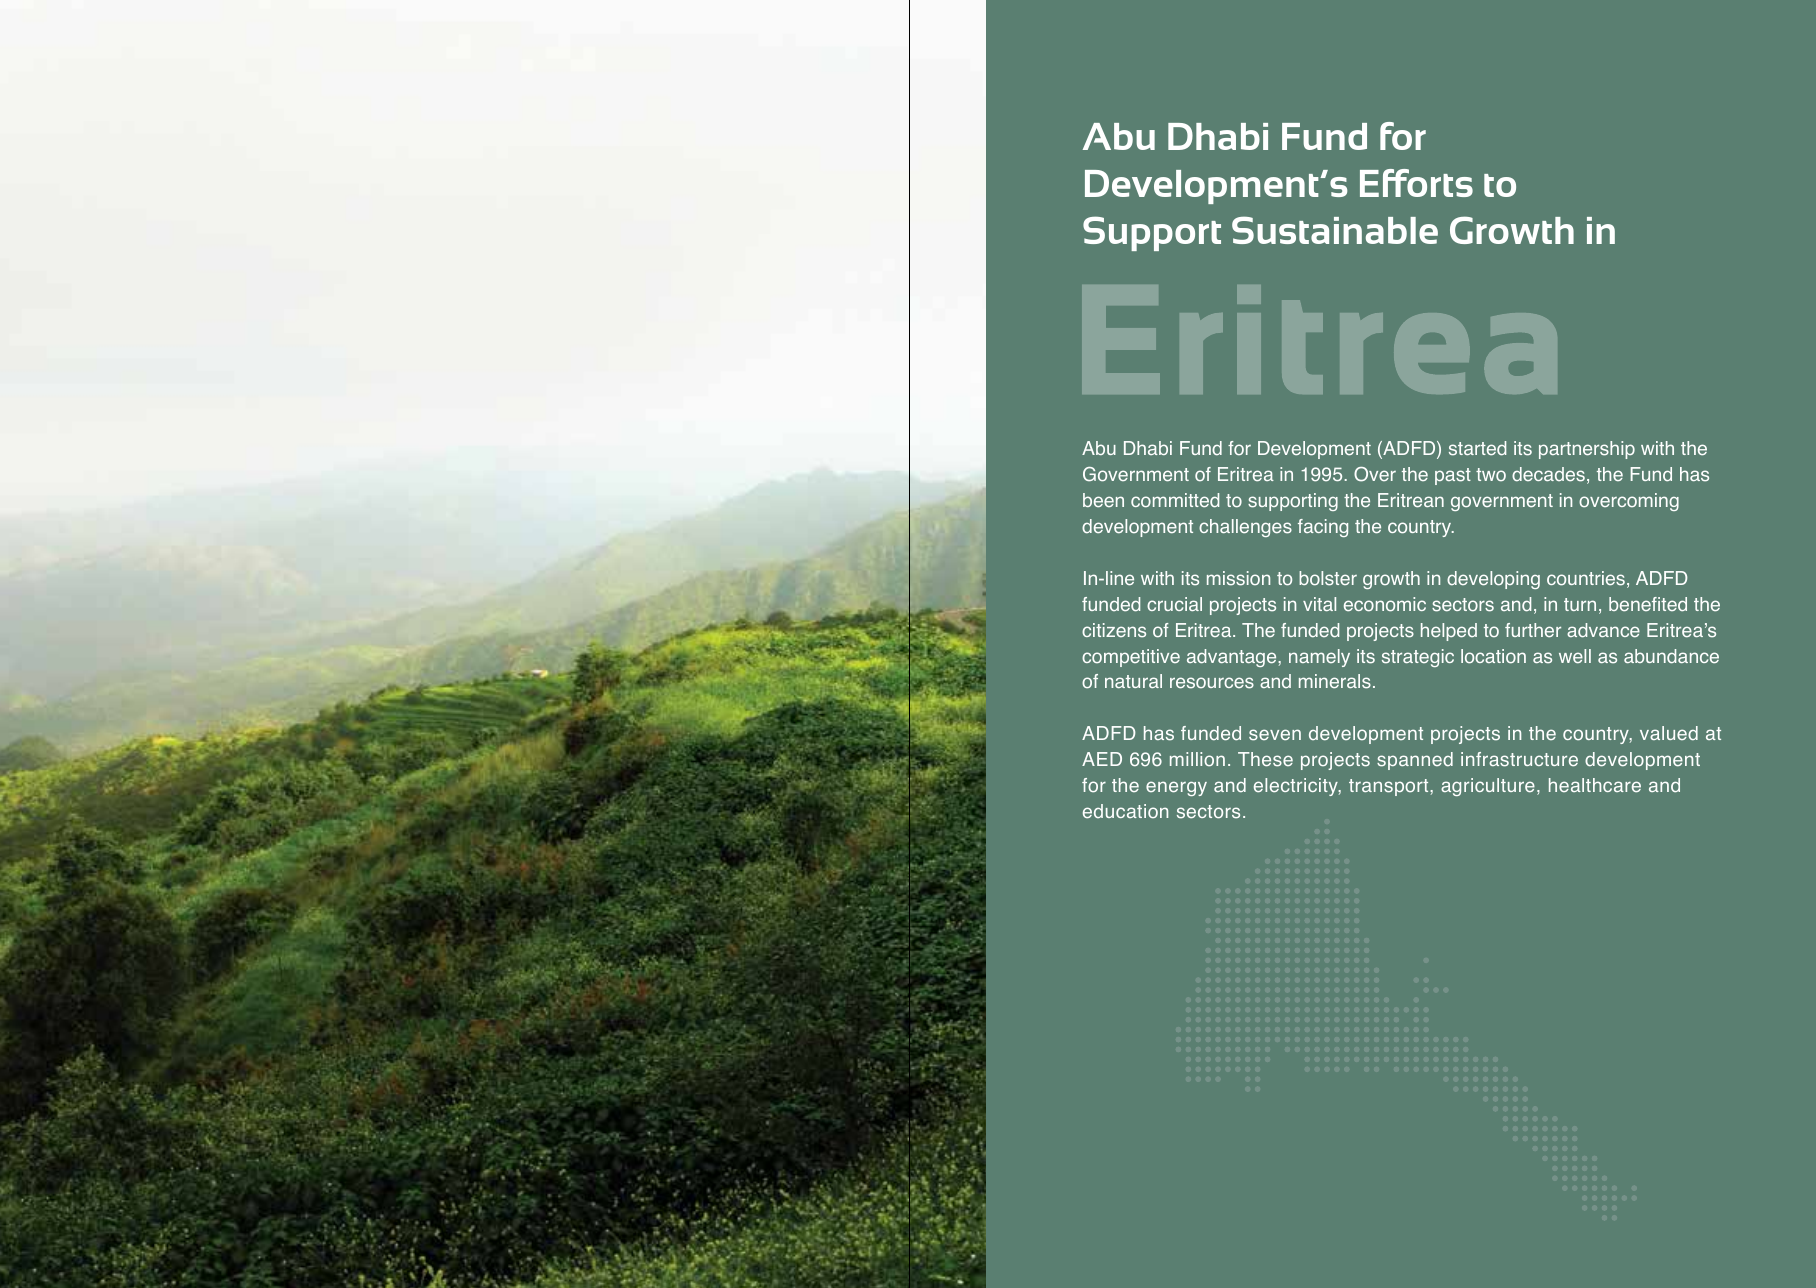  I want to click on advance, so click(1603, 630).
